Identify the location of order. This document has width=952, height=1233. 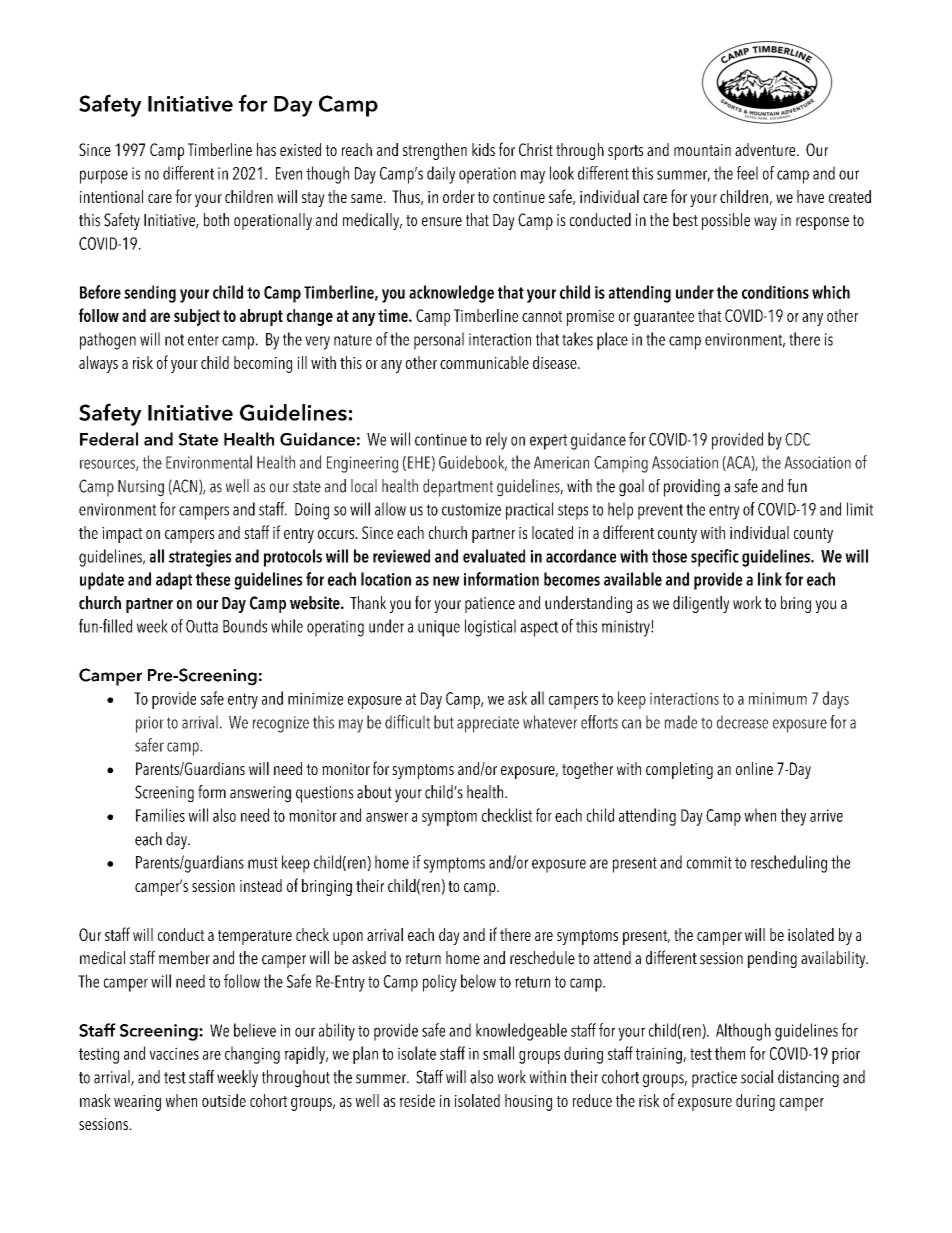
(459, 196).
